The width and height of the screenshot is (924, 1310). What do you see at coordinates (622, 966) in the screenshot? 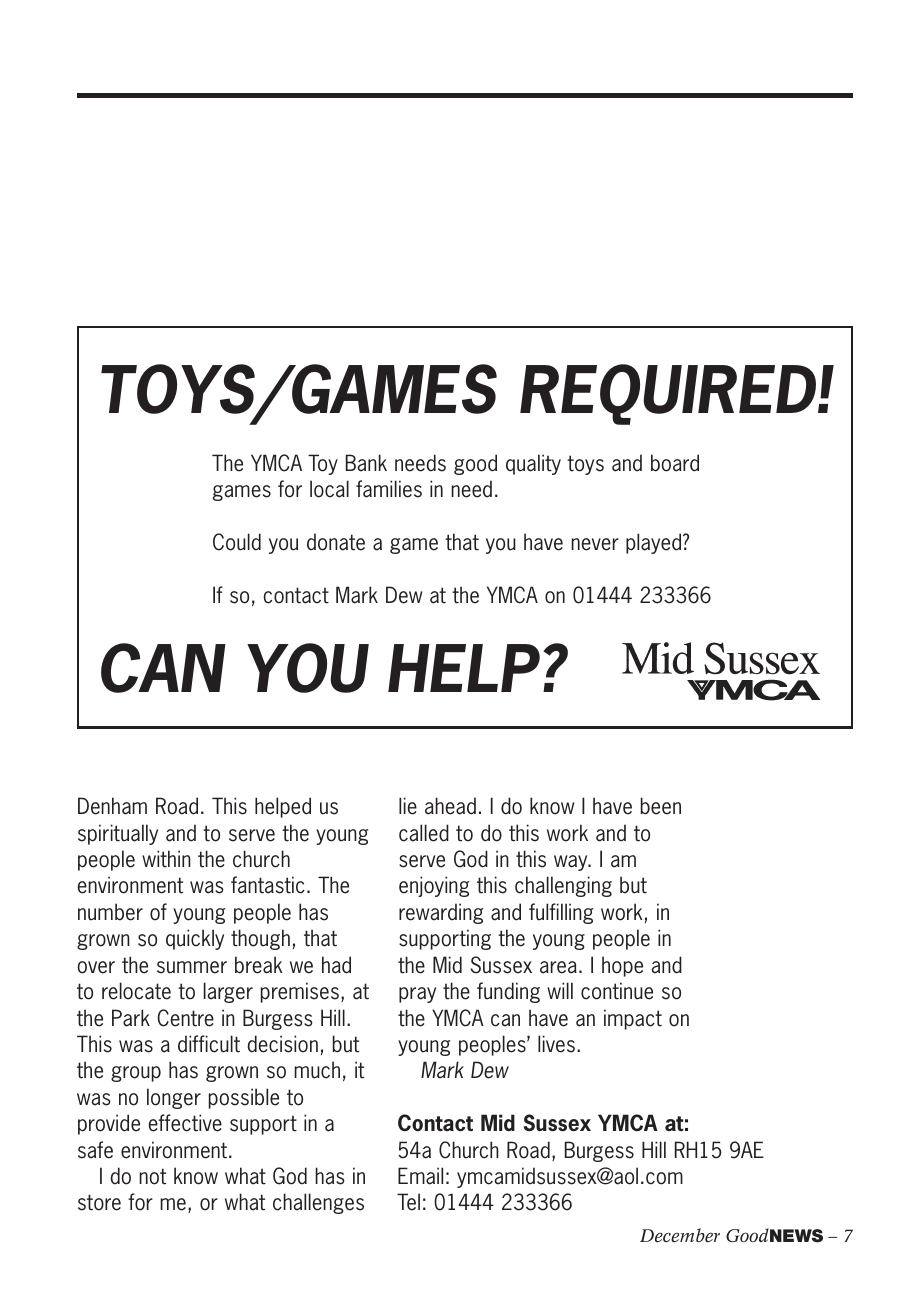
I see `hope` at bounding box center [622, 966].
